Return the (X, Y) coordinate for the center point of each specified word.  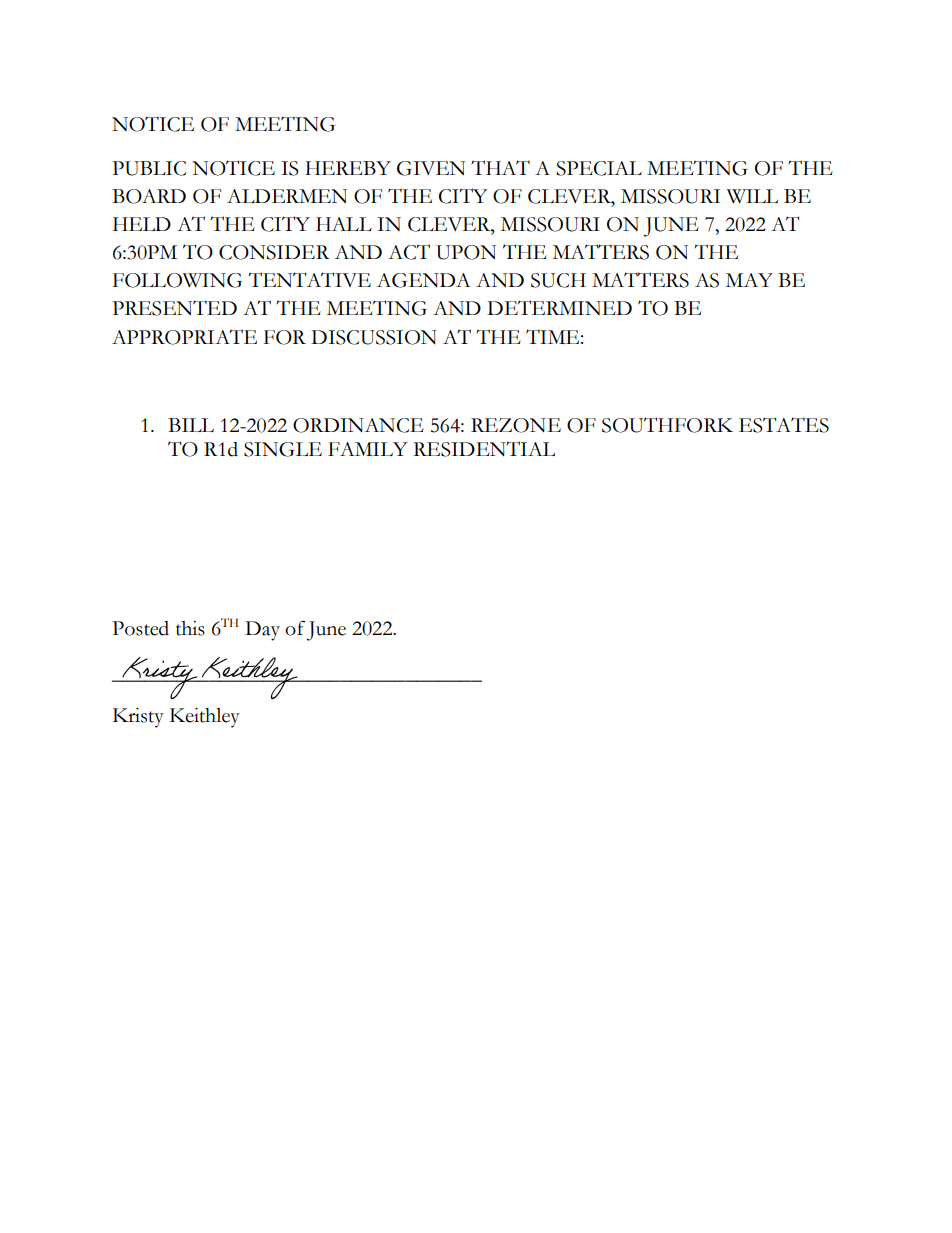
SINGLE (283, 449)
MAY (749, 280)
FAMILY (367, 449)
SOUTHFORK (667, 425)
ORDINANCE (358, 425)
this (190, 628)
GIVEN (431, 168)
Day (262, 631)
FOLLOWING (177, 280)
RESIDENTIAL (484, 449)
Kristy (138, 718)
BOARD (149, 196)
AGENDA (423, 280)
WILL (752, 196)
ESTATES (784, 425)
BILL (191, 425)
